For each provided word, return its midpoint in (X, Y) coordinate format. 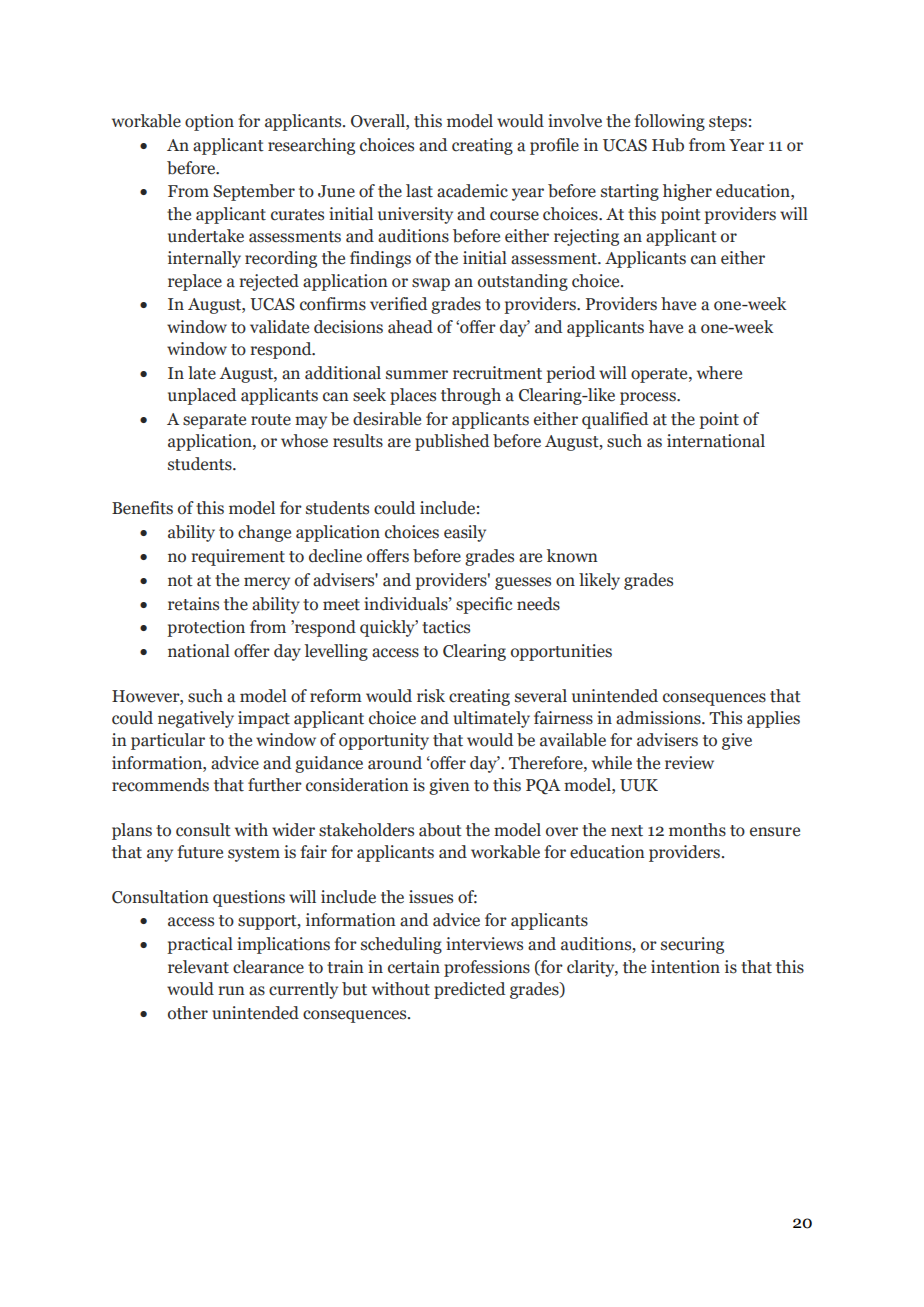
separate (214, 421)
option (209, 122)
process (649, 398)
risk (431, 696)
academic (472, 191)
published (452, 442)
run (231, 991)
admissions (659, 718)
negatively (196, 719)
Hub (668, 145)
